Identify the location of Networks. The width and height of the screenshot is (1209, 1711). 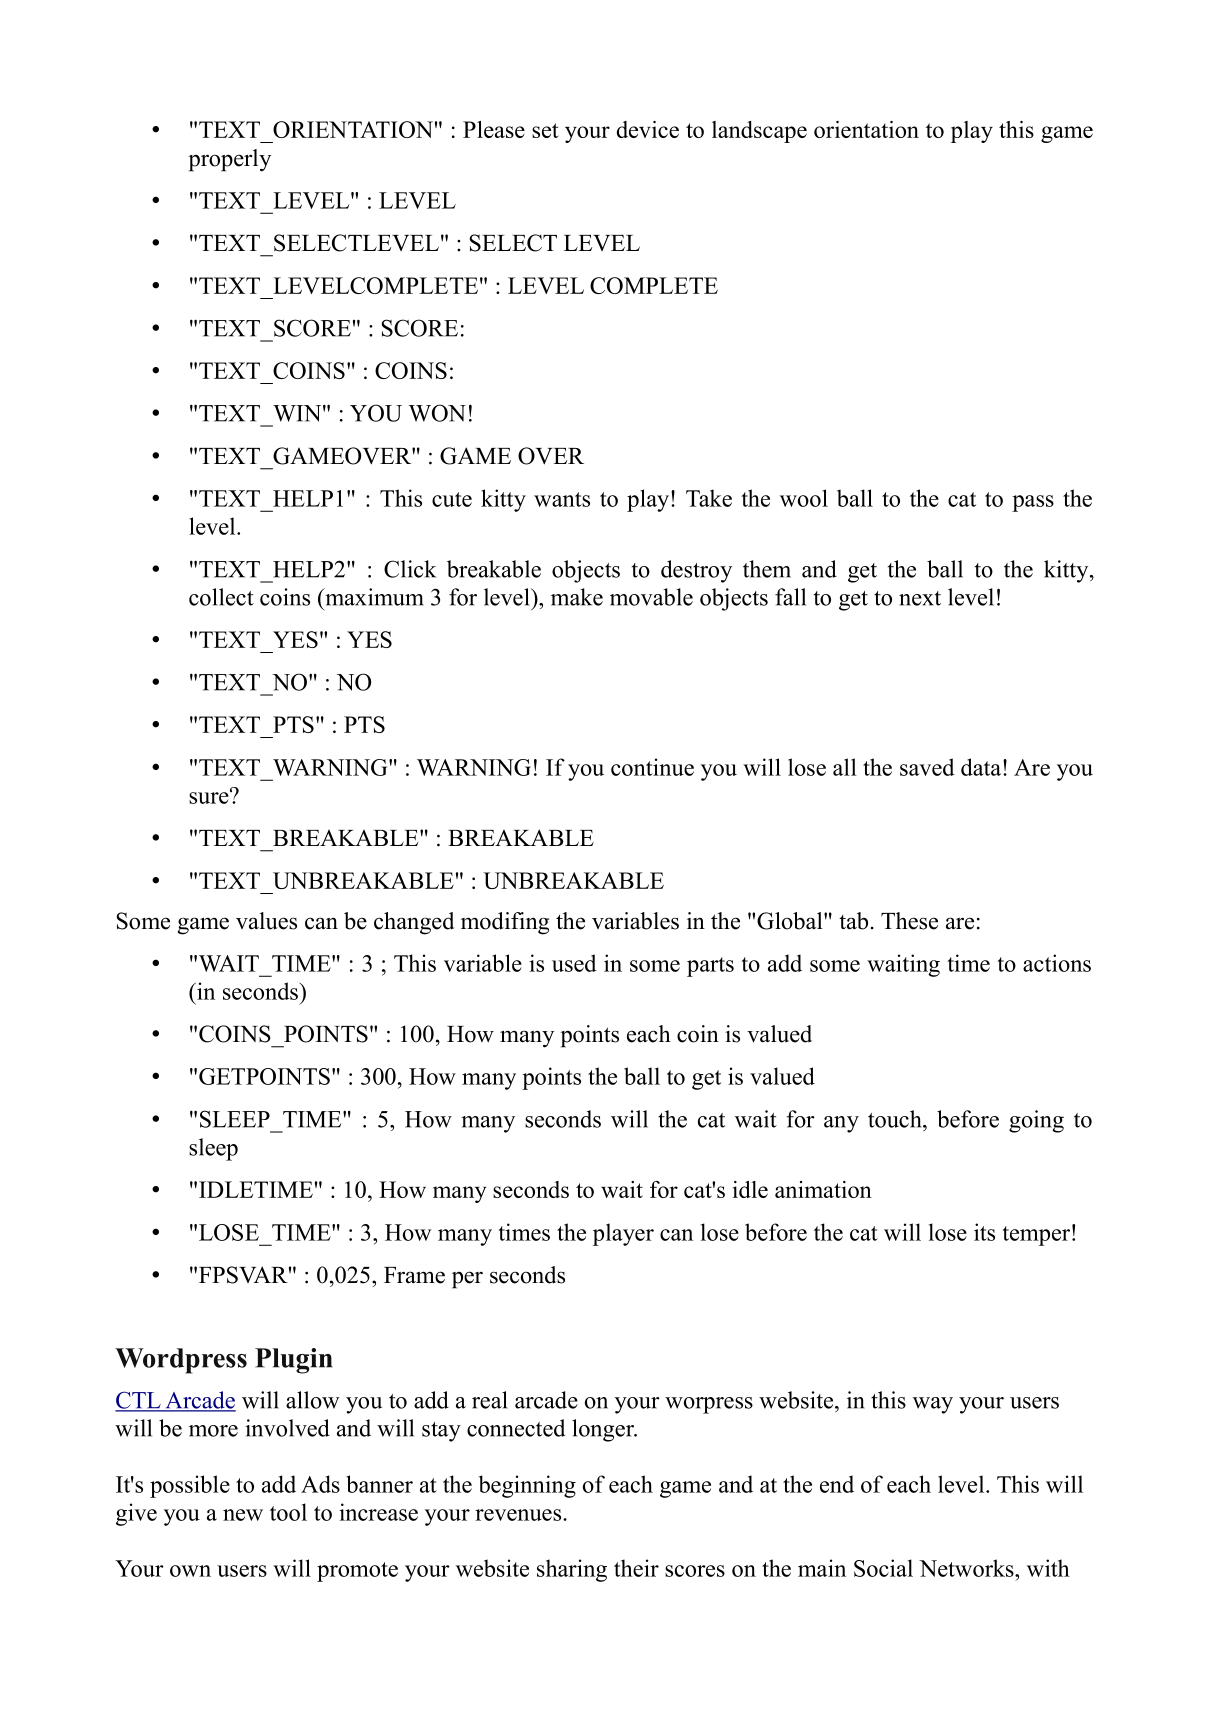
(967, 1568).
